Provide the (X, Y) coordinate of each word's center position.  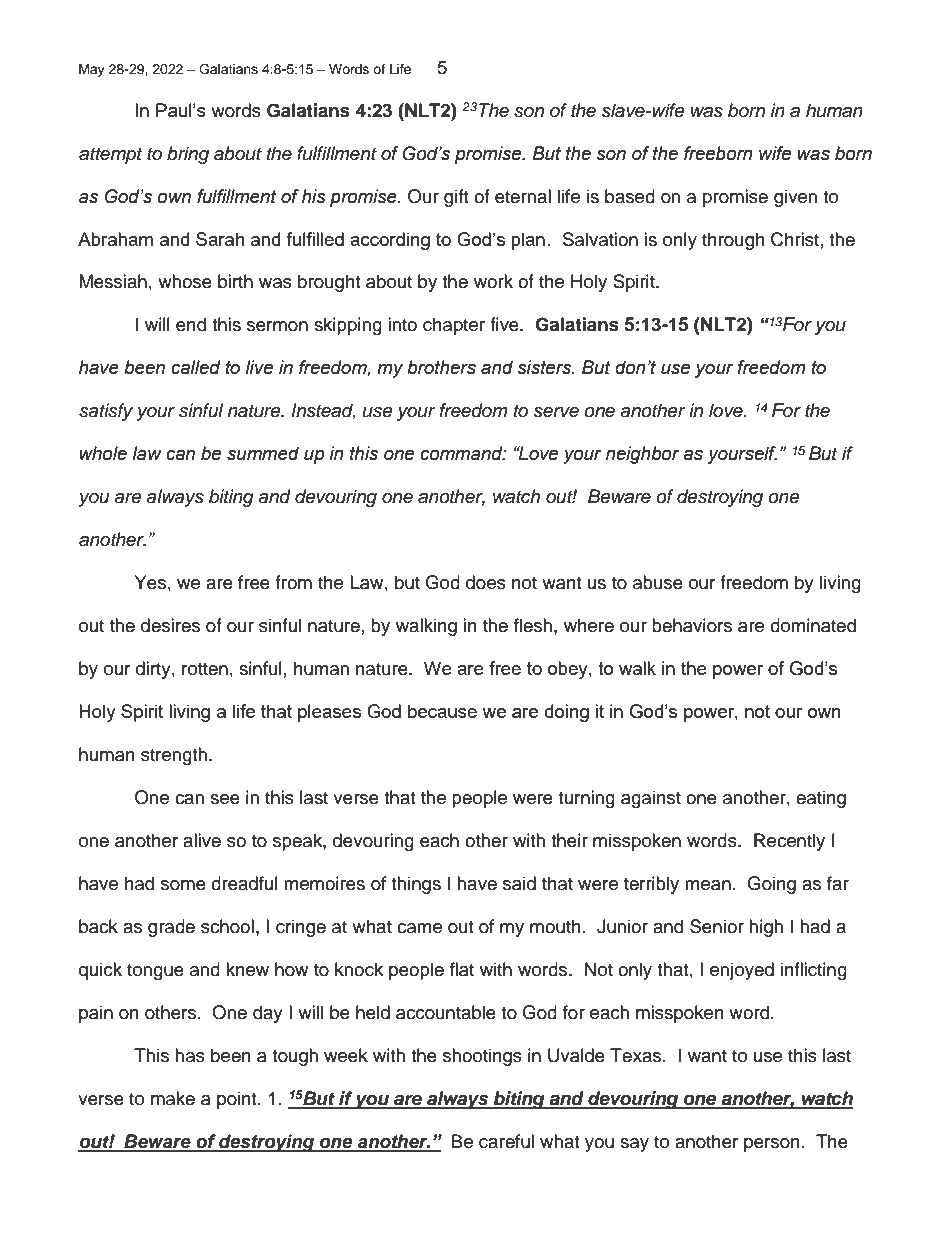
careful (506, 1141)
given (795, 198)
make (173, 1098)
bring (188, 155)
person (772, 1145)
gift (456, 198)
